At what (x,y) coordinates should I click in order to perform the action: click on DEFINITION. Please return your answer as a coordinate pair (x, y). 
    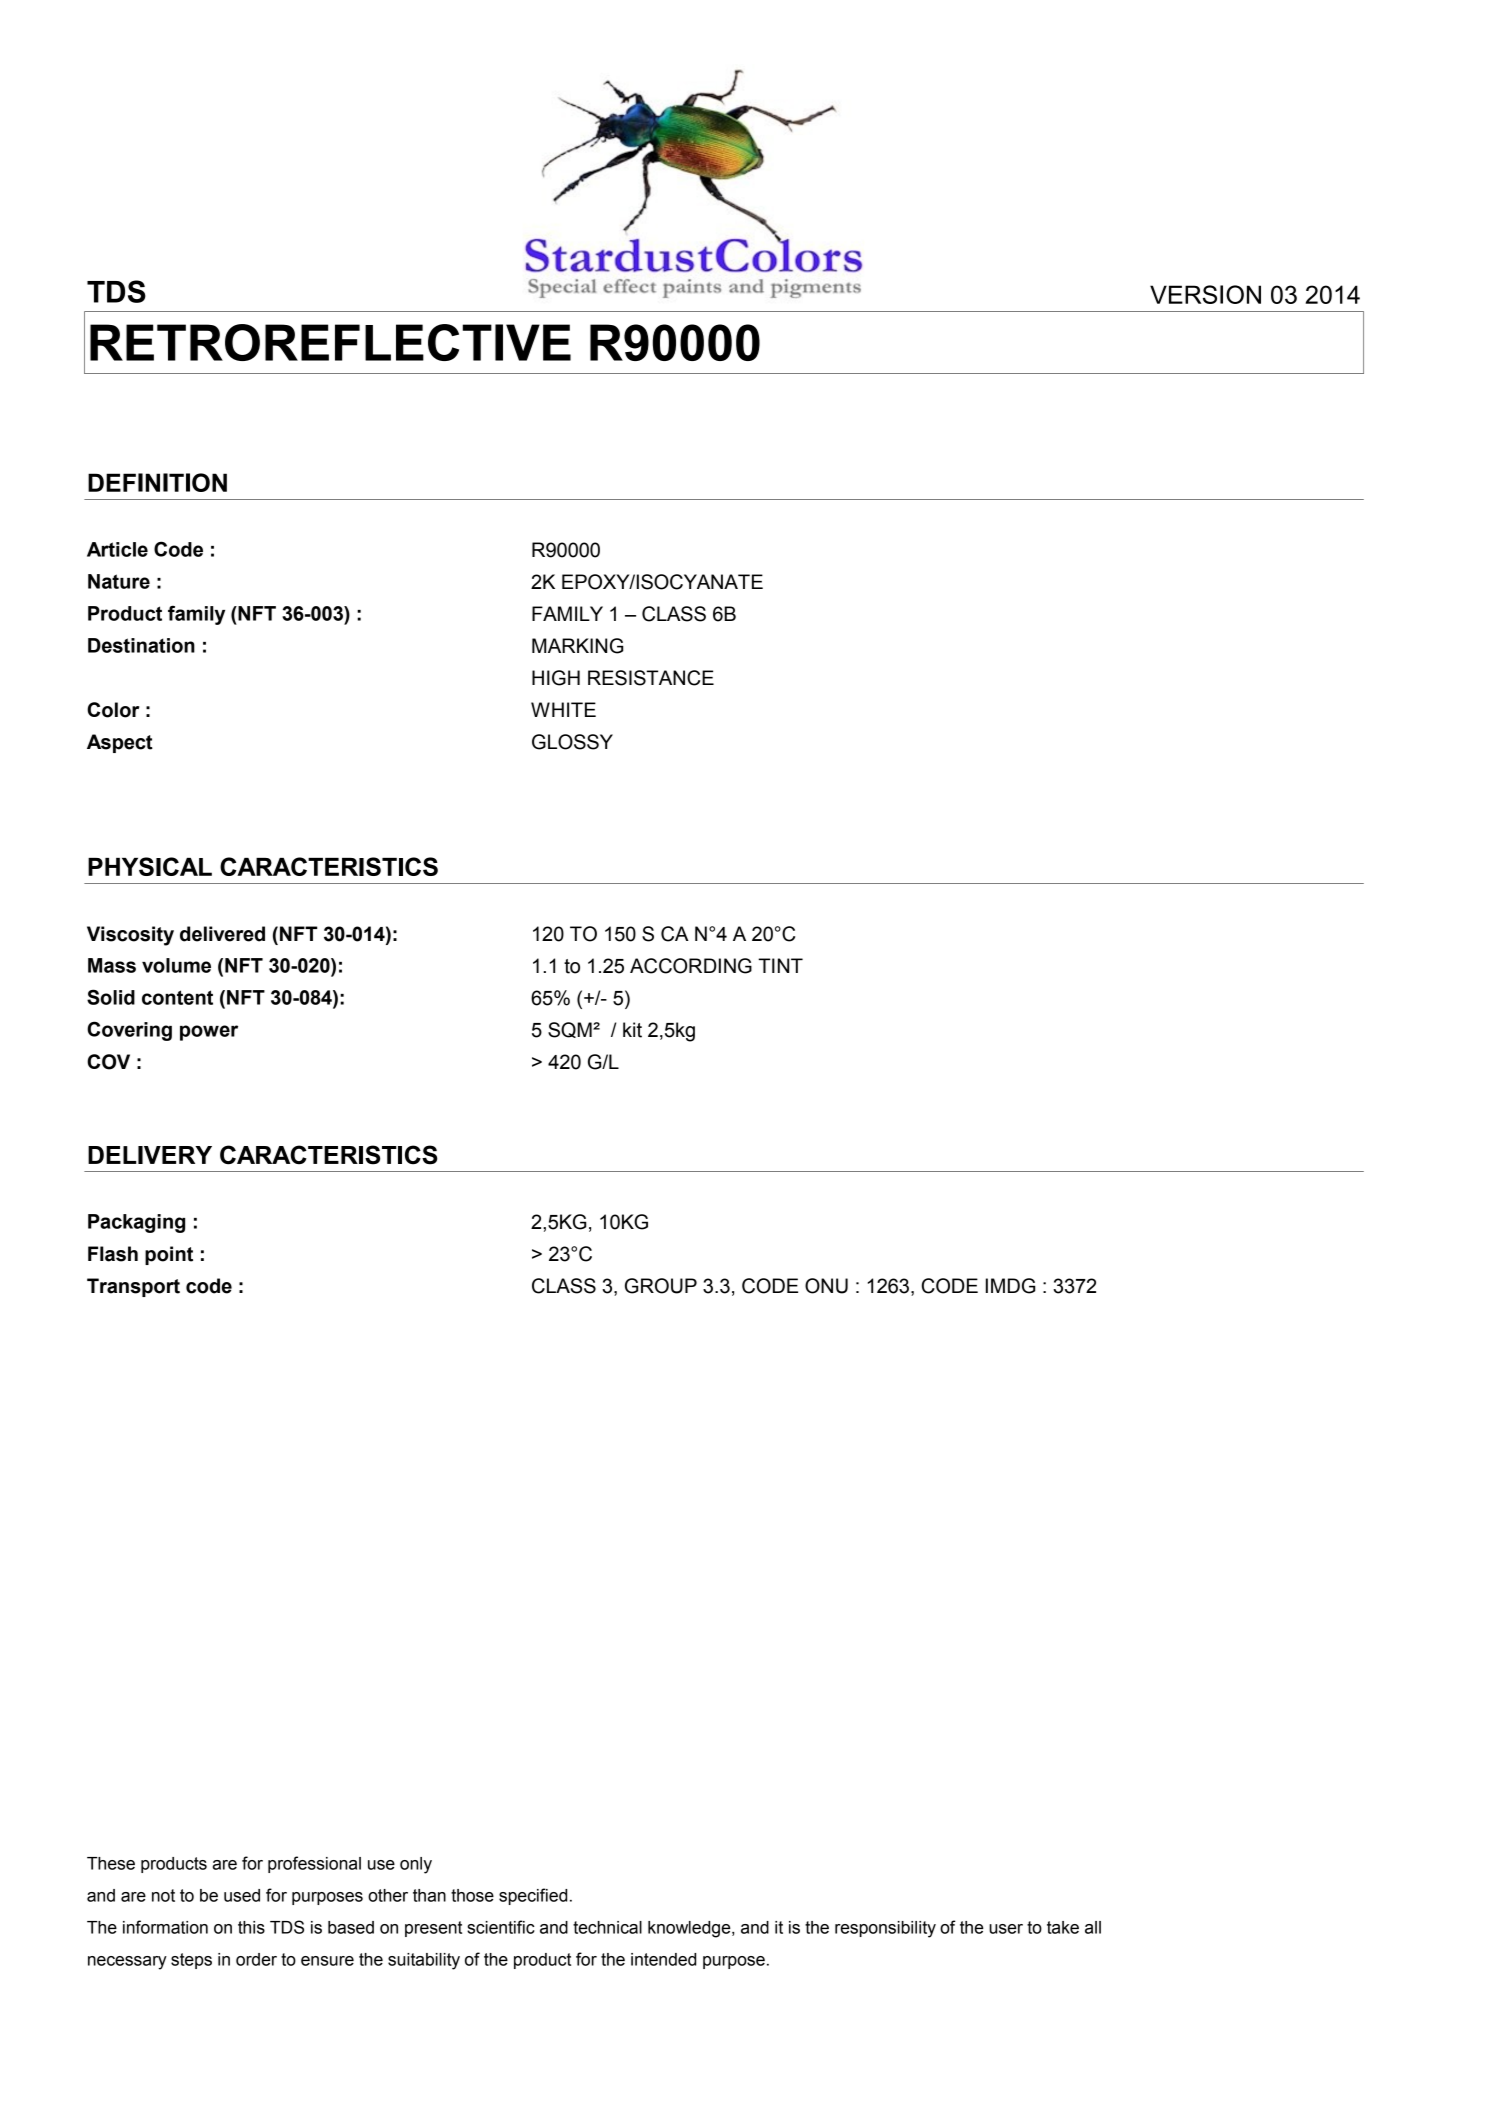
    Looking at the image, I should click on (157, 482).
